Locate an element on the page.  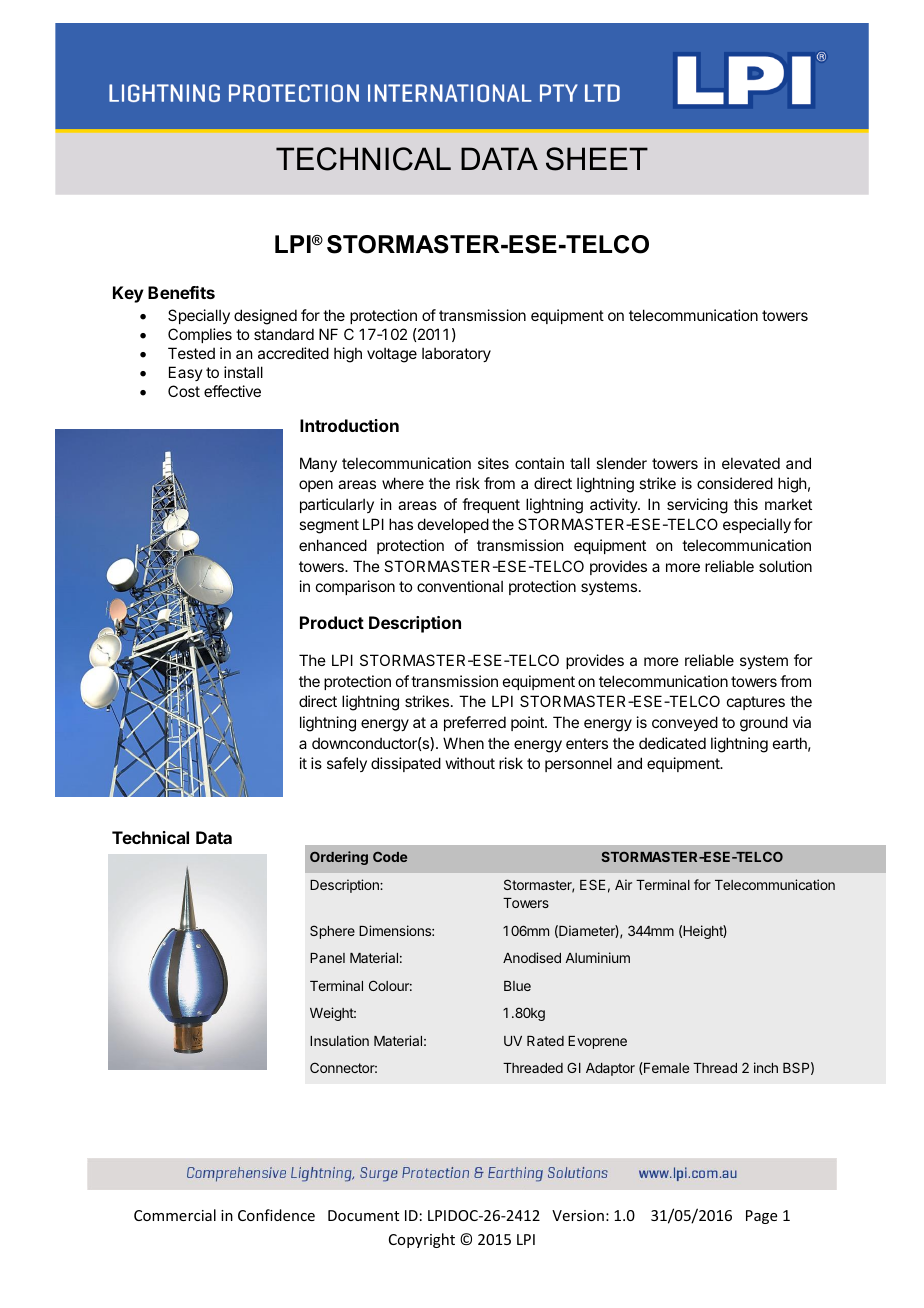
Benefits is located at coordinates (181, 292).
